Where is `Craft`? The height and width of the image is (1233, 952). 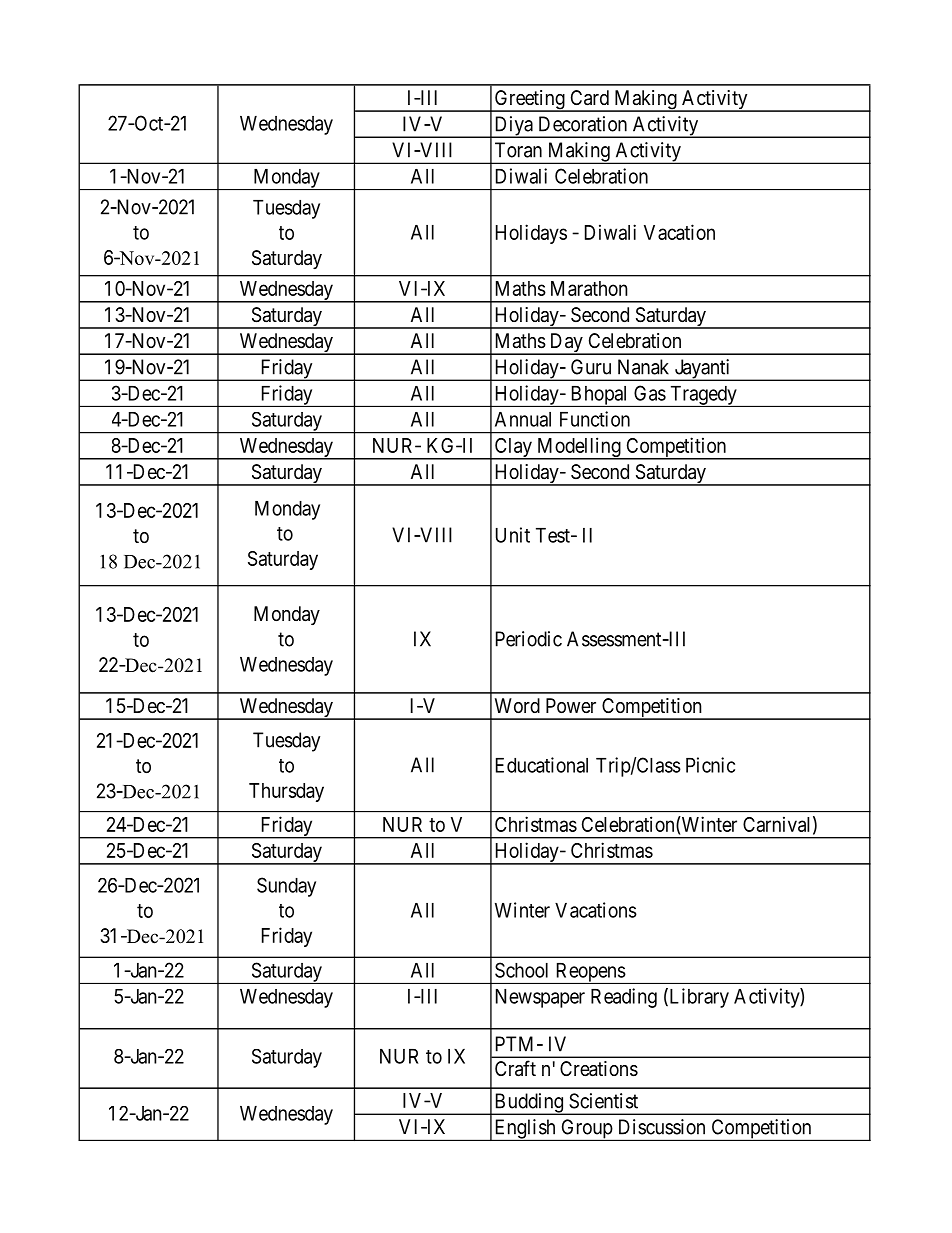 Craft is located at coordinates (515, 1068).
